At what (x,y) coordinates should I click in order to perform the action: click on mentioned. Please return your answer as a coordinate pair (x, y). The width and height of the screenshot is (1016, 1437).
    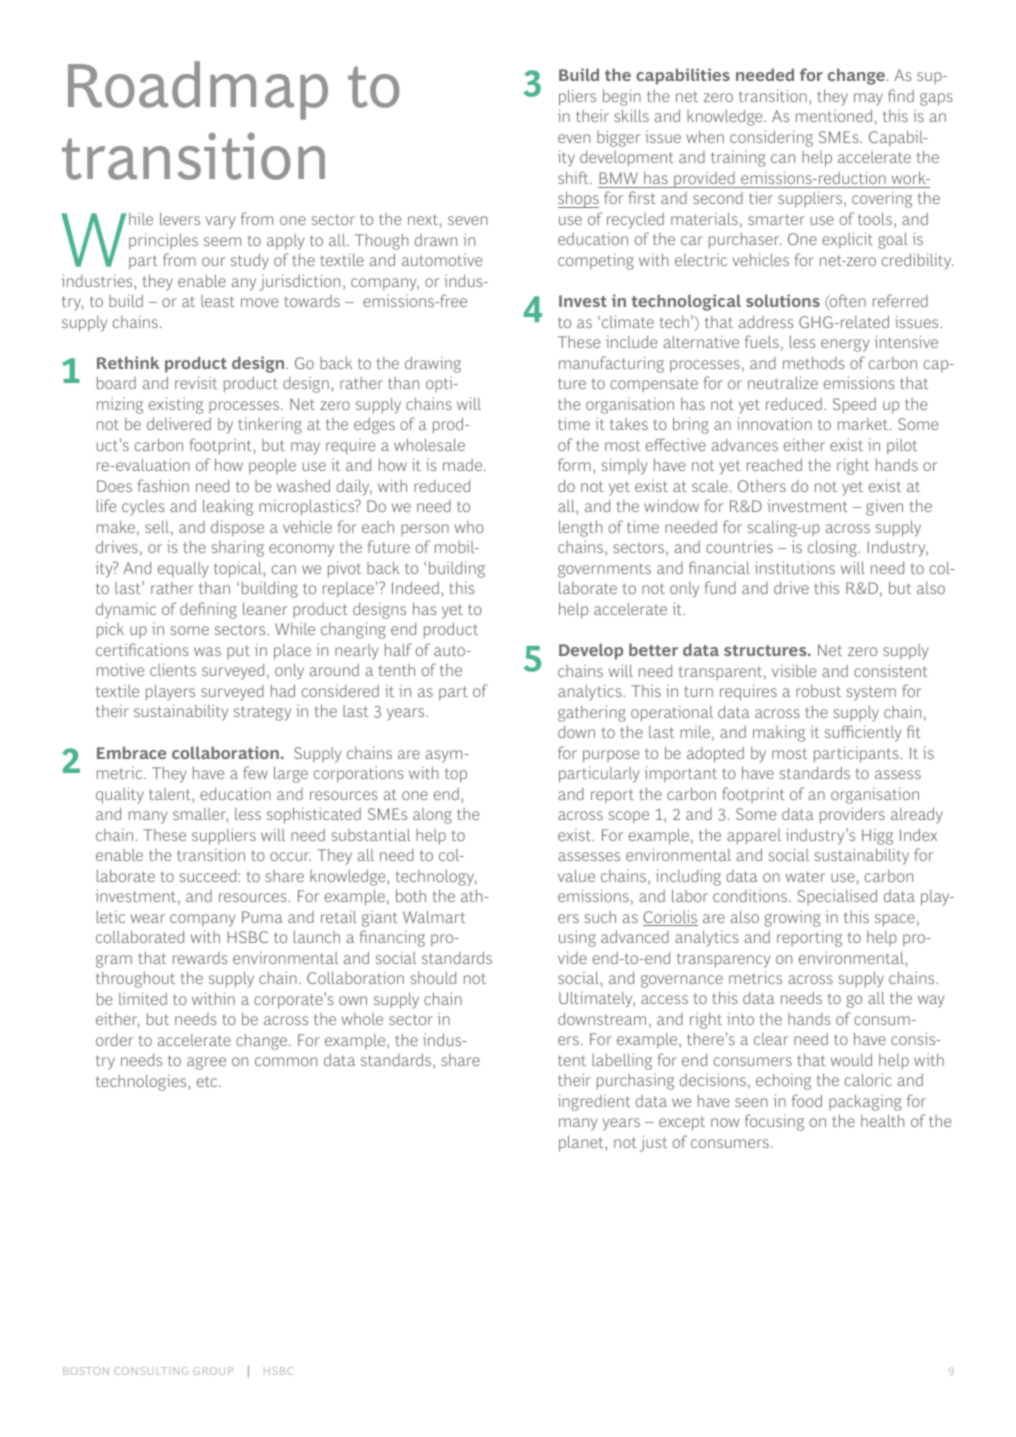
    Looking at the image, I should click on (834, 115).
